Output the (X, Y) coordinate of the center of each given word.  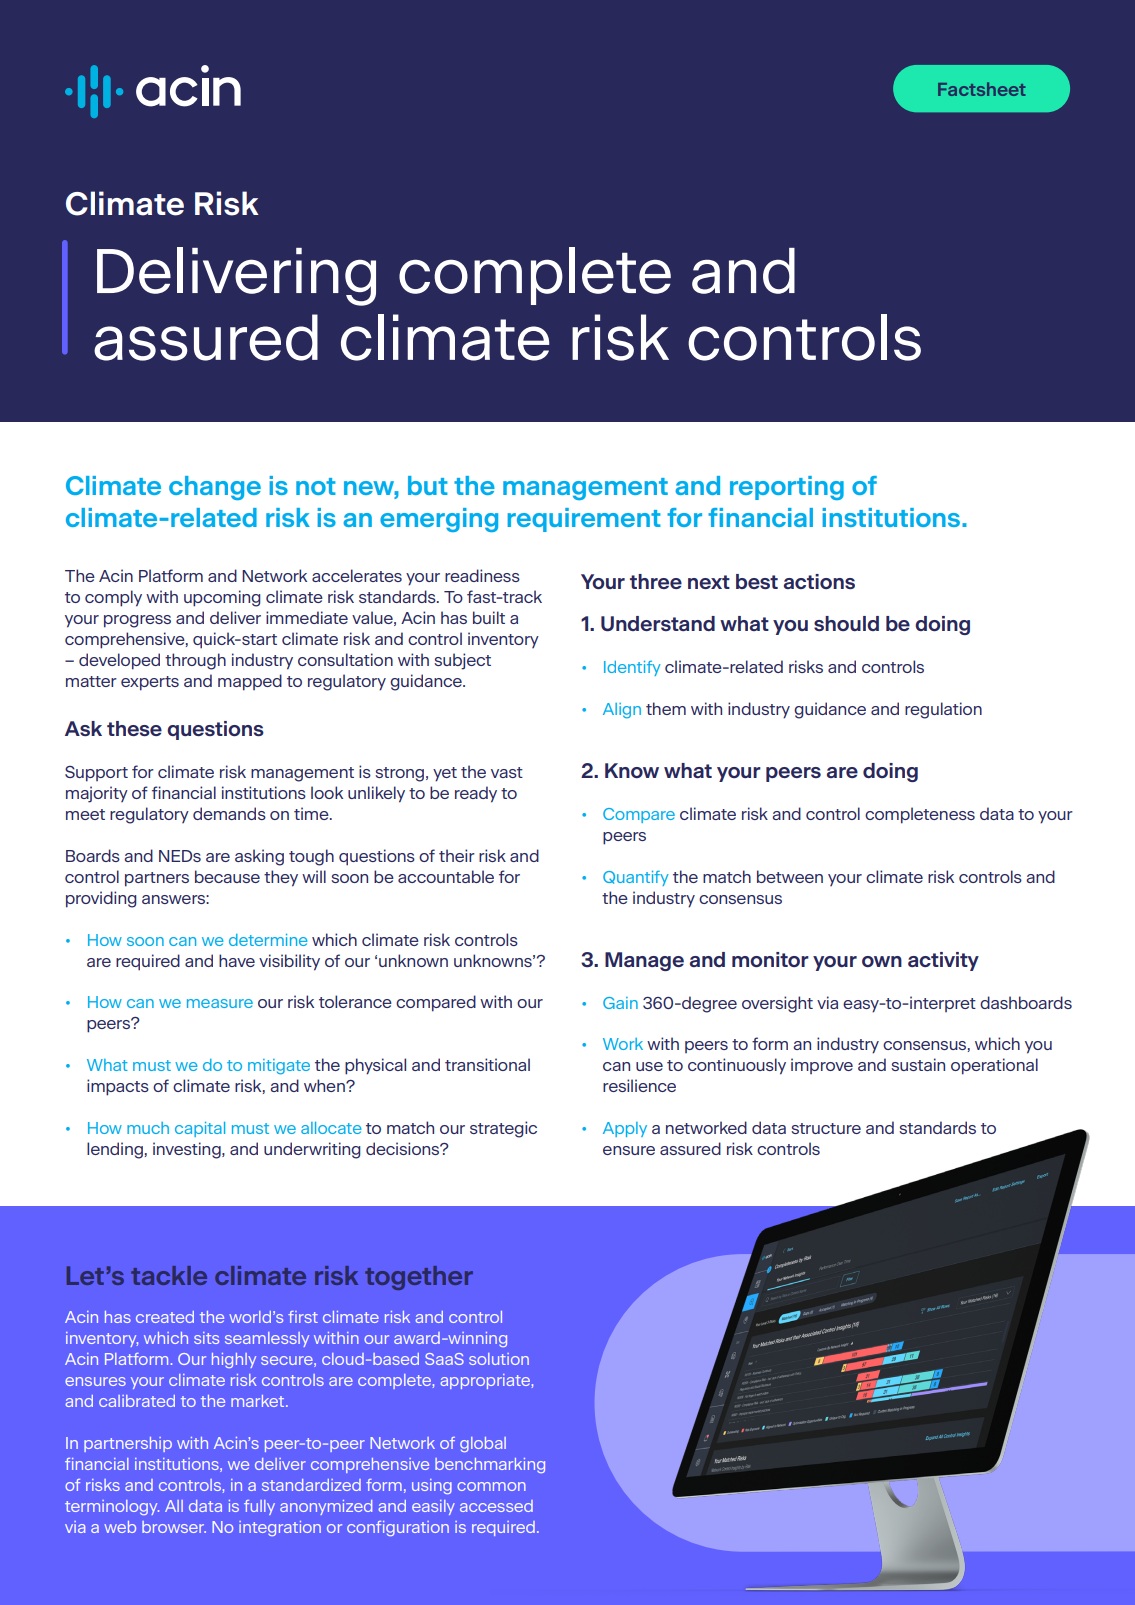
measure (220, 1003)
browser (174, 1527)
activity (943, 961)
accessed (496, 1506)
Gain (620, 1003)
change (215, 488)
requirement (584, 520)
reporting (787, 488)
